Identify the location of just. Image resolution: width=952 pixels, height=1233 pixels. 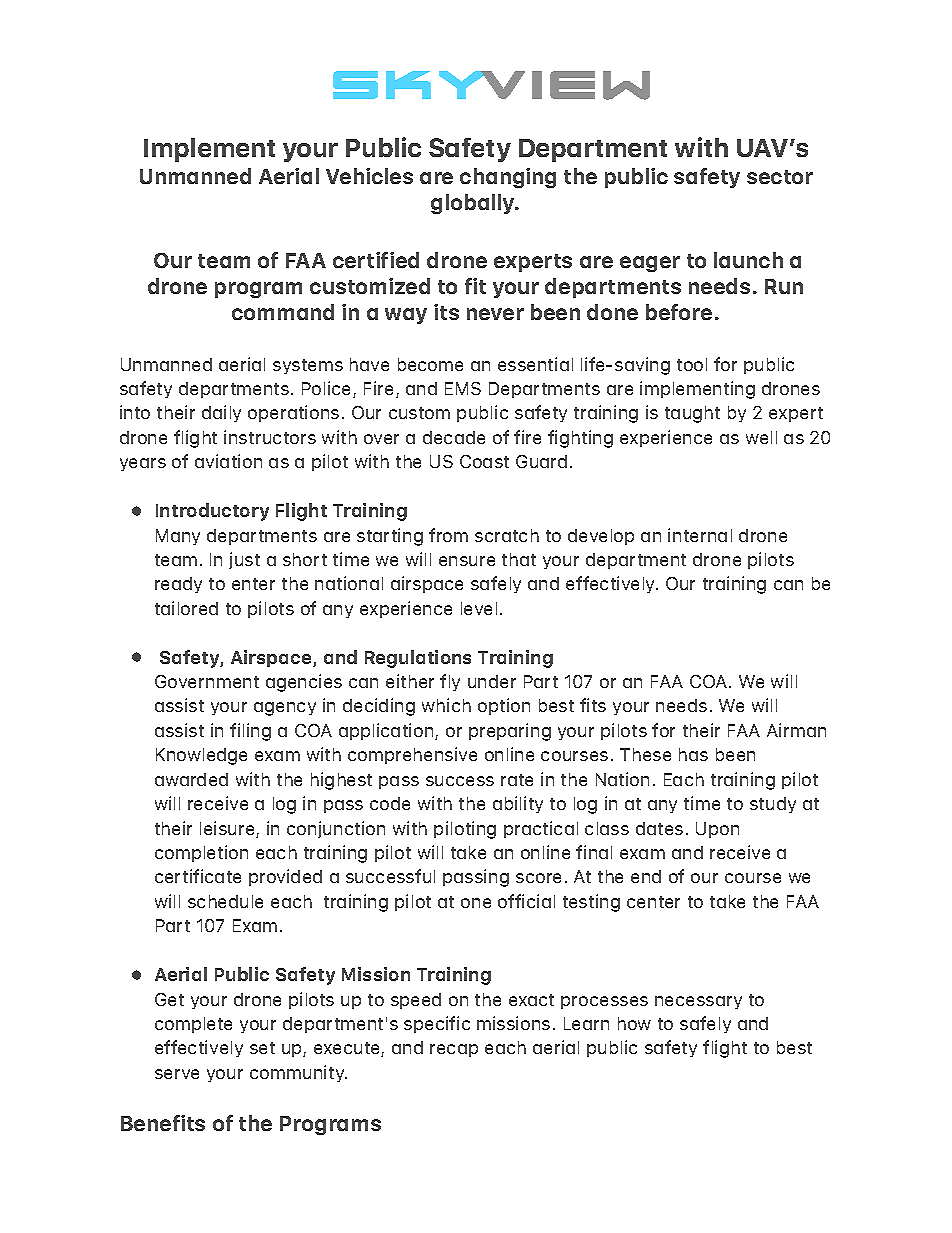
(244, 560).
